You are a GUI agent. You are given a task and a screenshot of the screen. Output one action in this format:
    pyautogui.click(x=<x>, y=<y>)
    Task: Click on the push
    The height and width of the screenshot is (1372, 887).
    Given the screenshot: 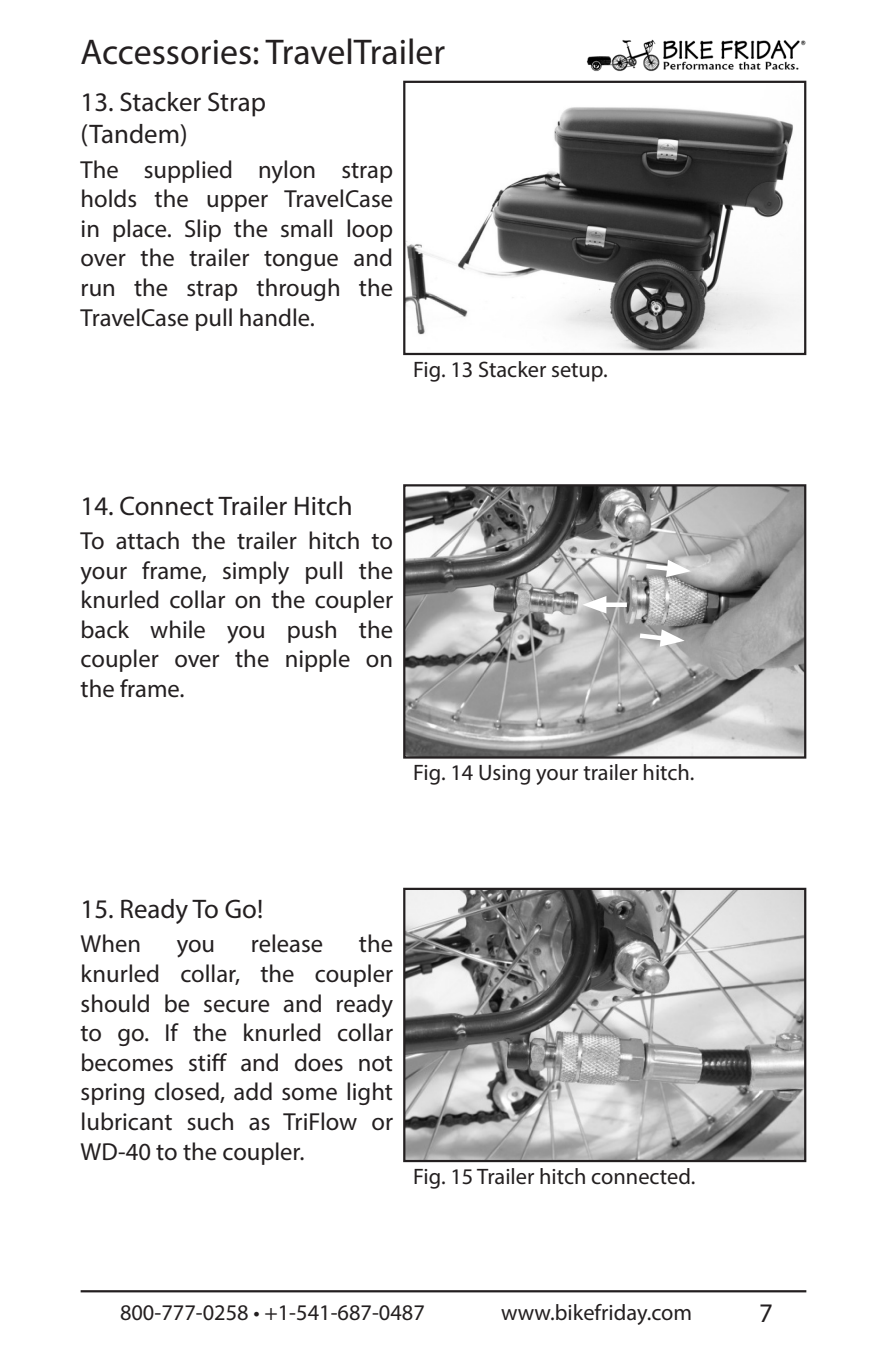 What is the action you would take?
    pyautogui.click(x=312, y=631)
